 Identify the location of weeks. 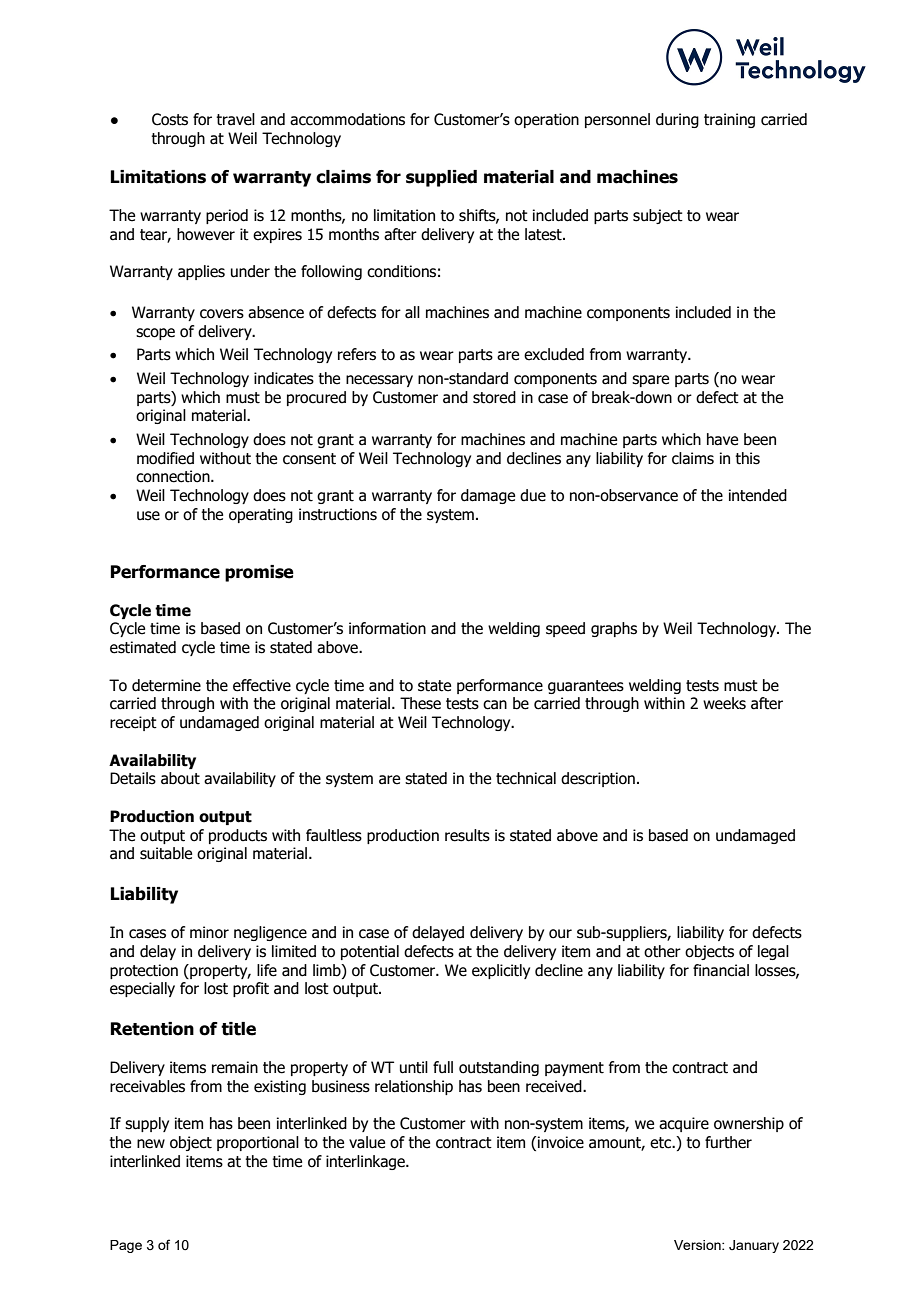
(724, 703).
